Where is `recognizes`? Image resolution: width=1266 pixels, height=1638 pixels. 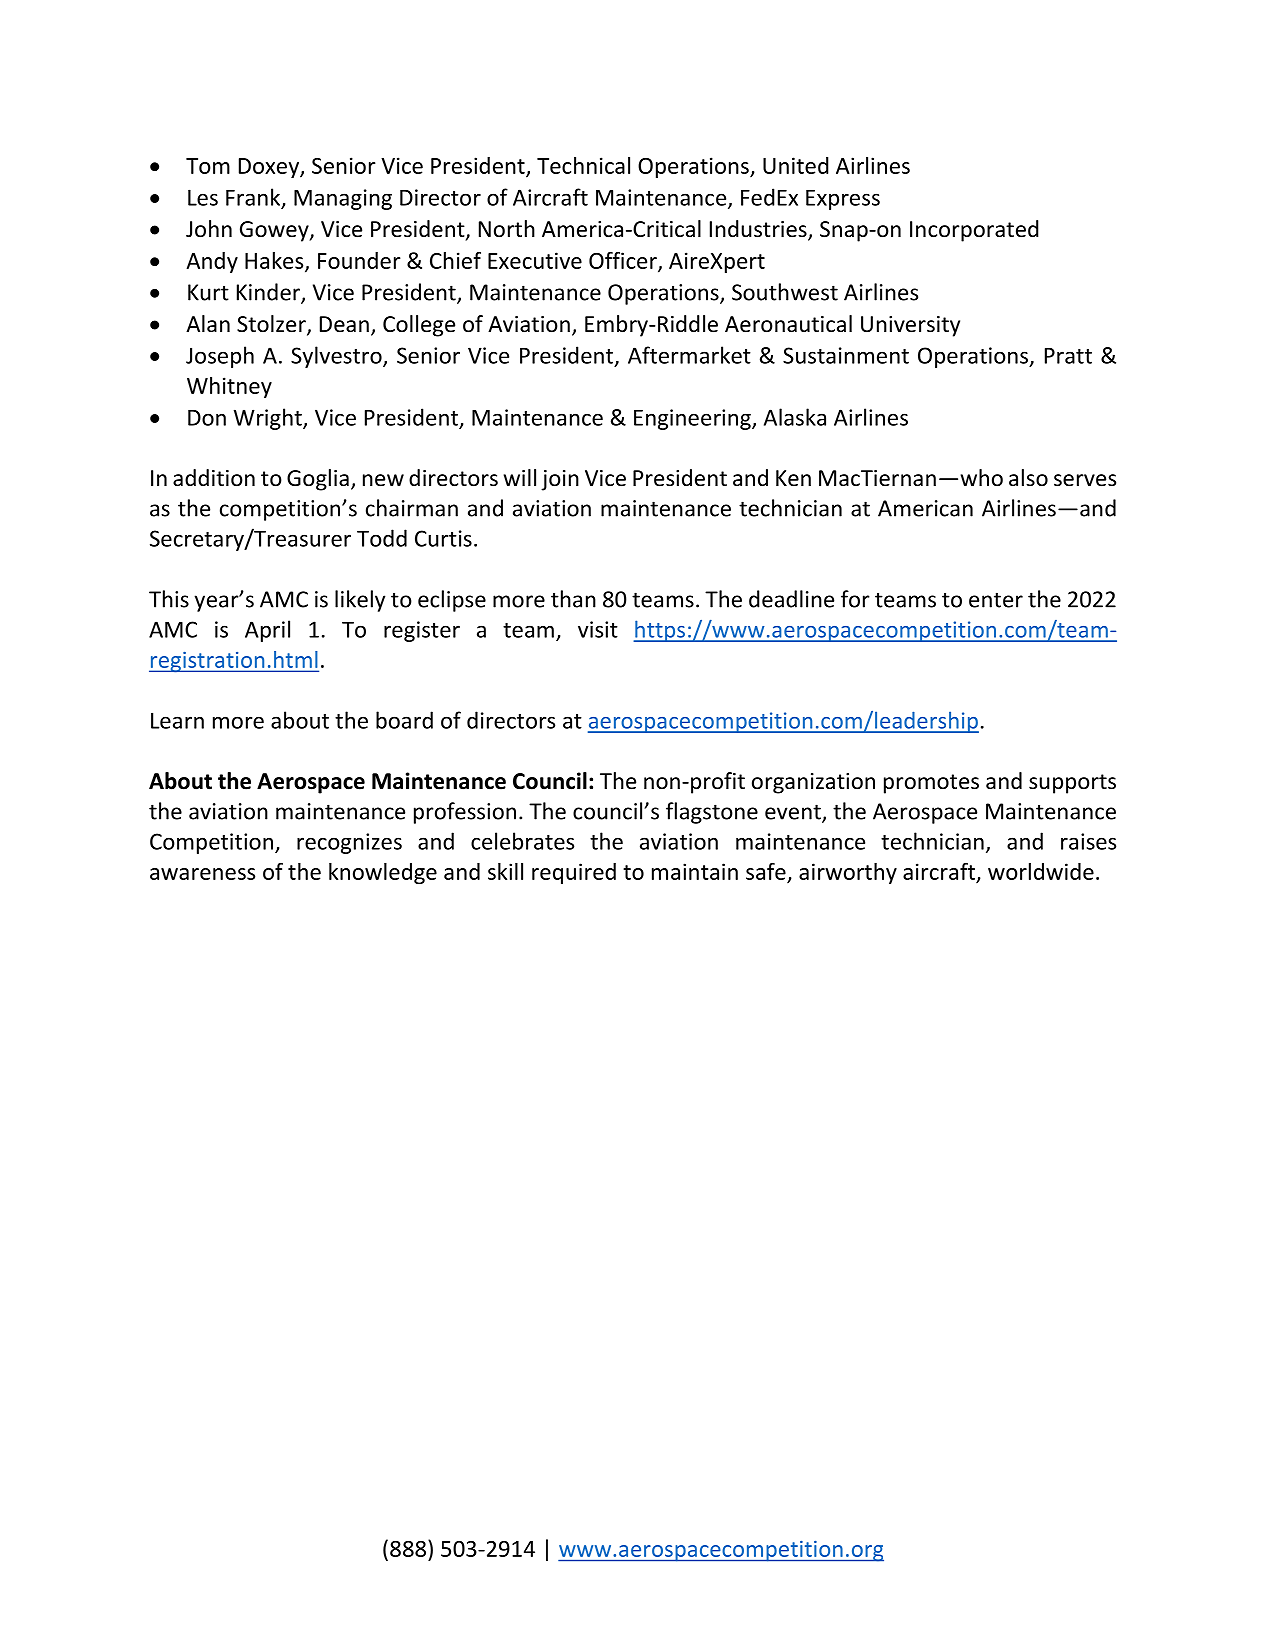 recognizes is located at coordinates (349, 843).
